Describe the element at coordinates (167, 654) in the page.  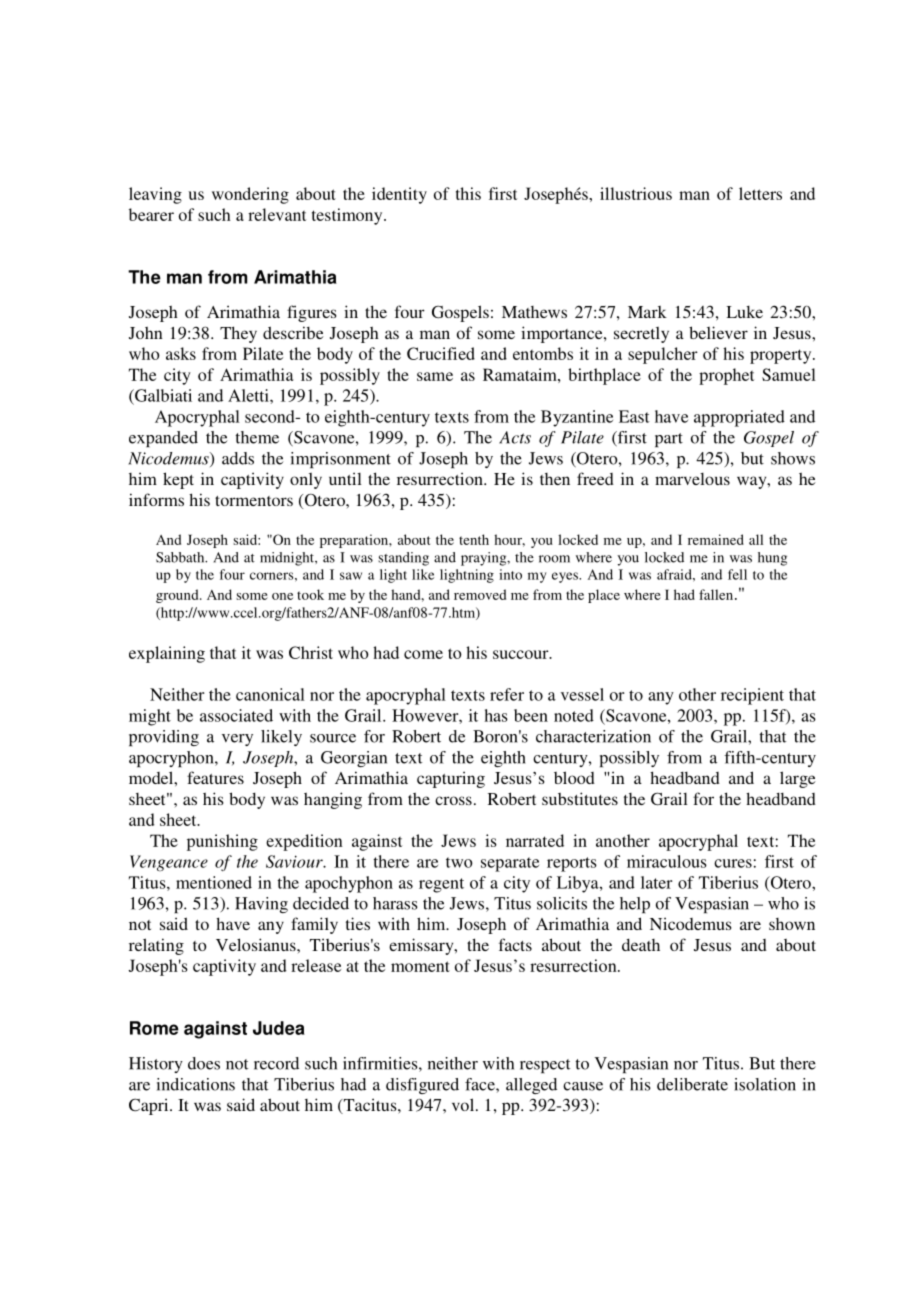
I see `explaining` at that location.
